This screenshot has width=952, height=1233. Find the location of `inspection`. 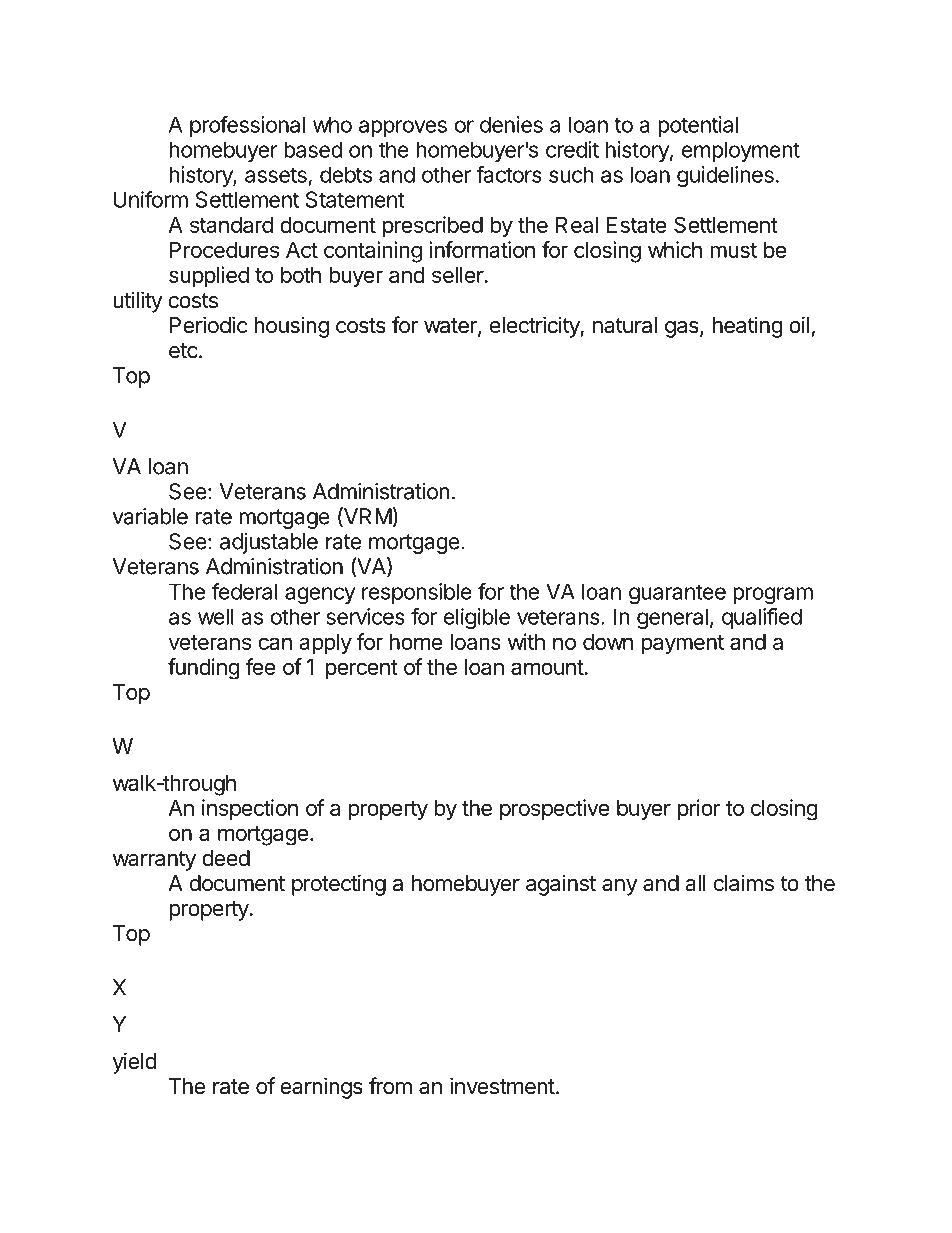

inspection is located at coordinates (250, 810).
